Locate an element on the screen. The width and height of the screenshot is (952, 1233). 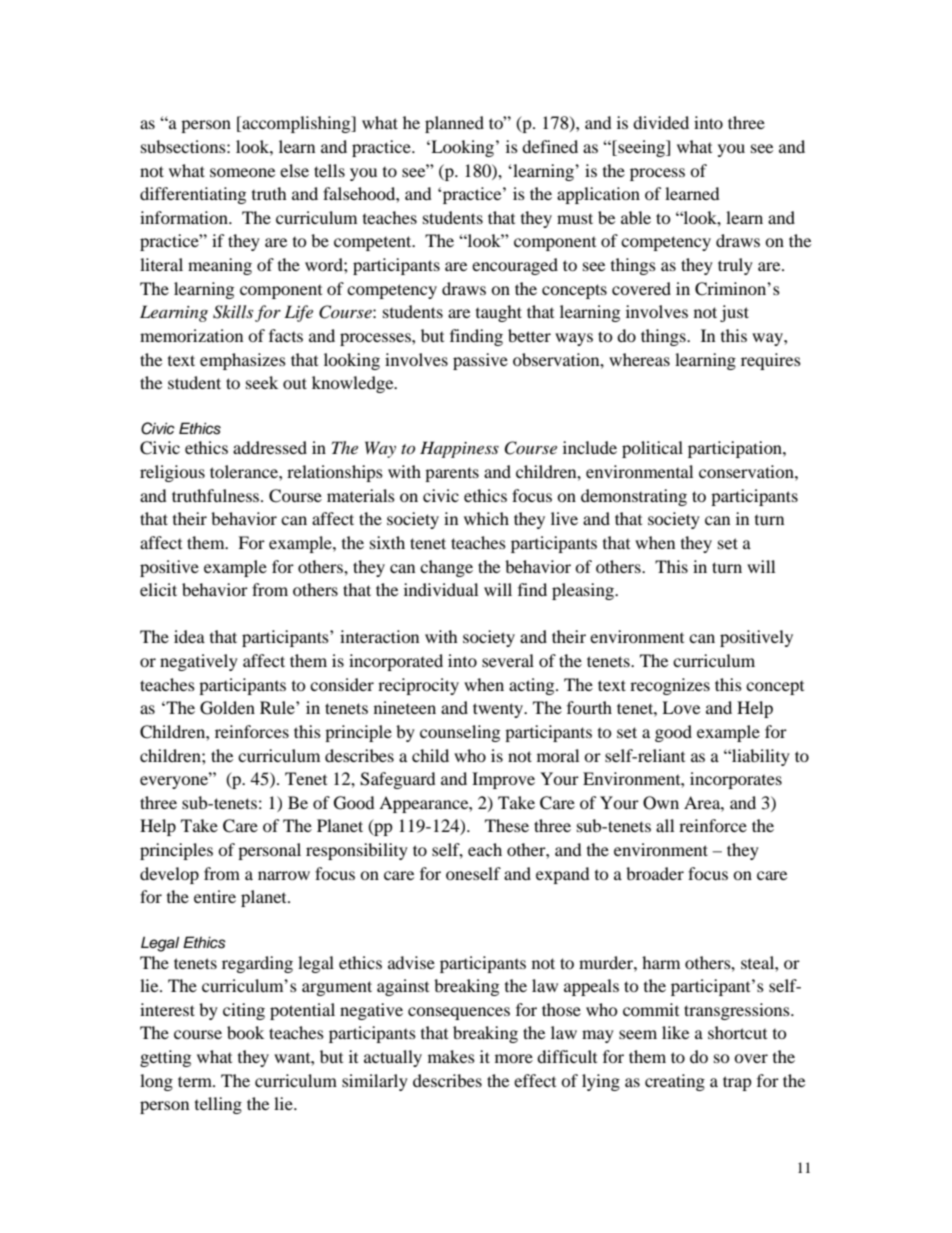
entire is located at coordinates (215, 896).
